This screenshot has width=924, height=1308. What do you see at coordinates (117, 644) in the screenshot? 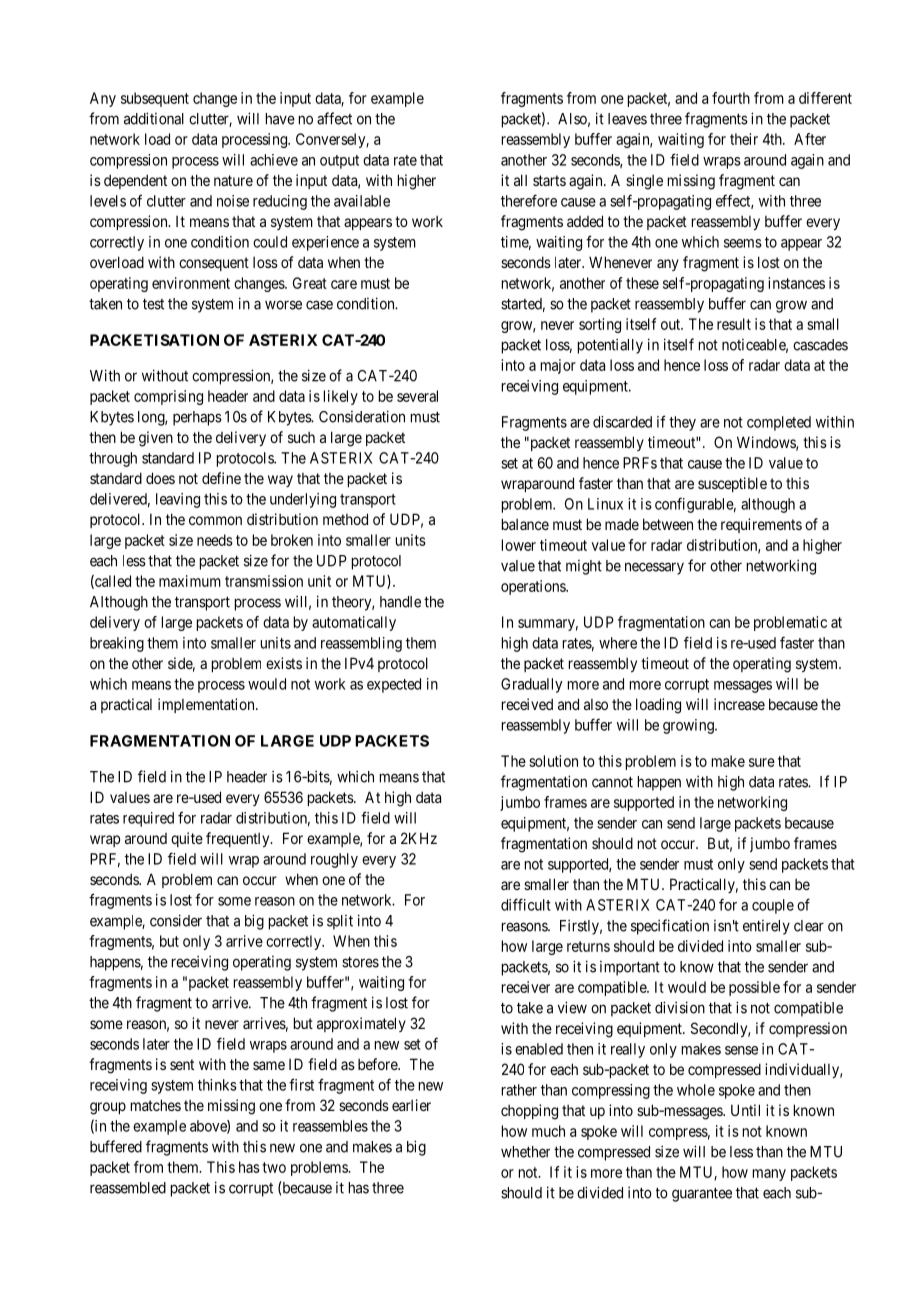
I see `breaking` at bounding box center [117, 644].
